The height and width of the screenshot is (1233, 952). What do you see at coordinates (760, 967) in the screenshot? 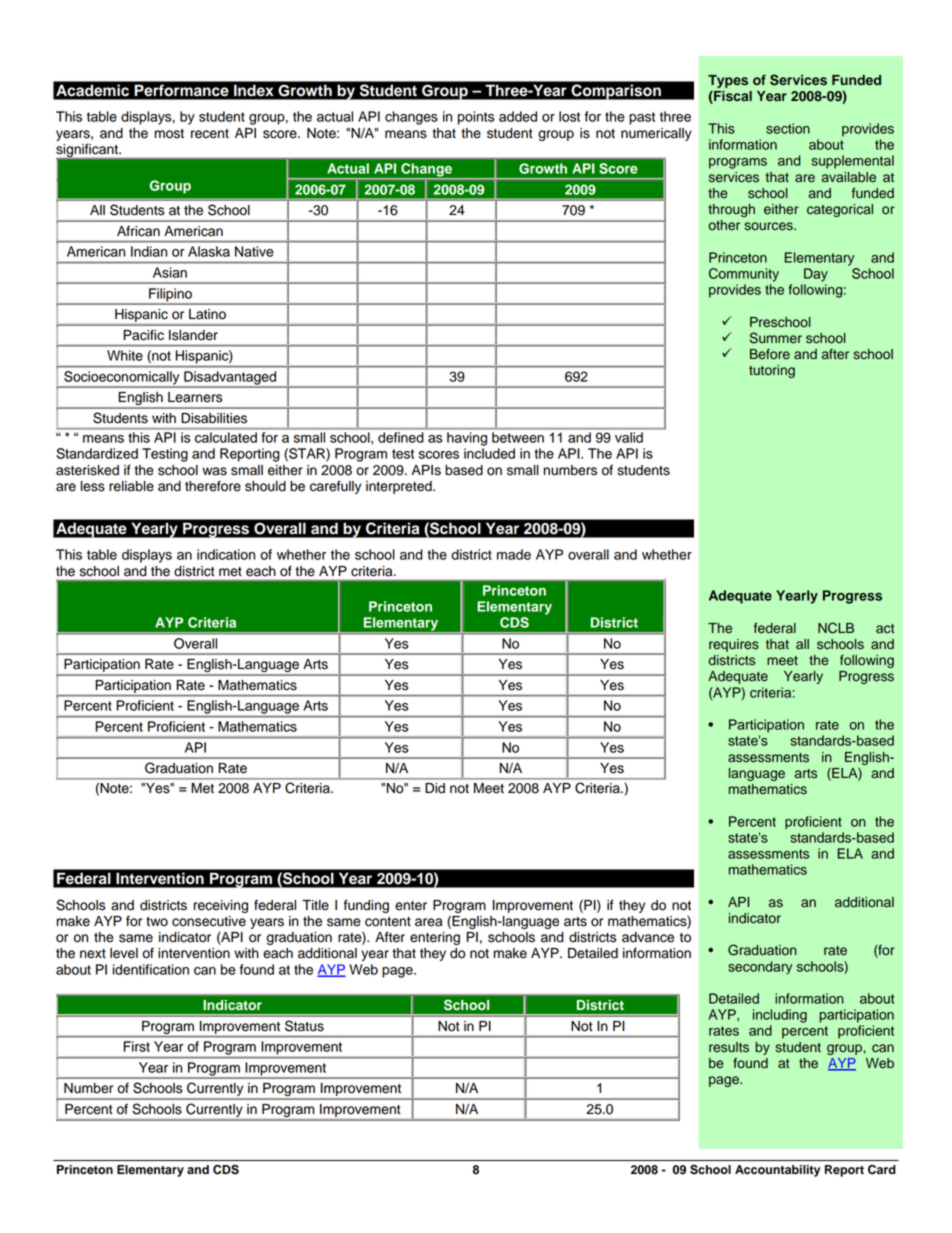
I see `secondary` at bounding box center [760, 967].
